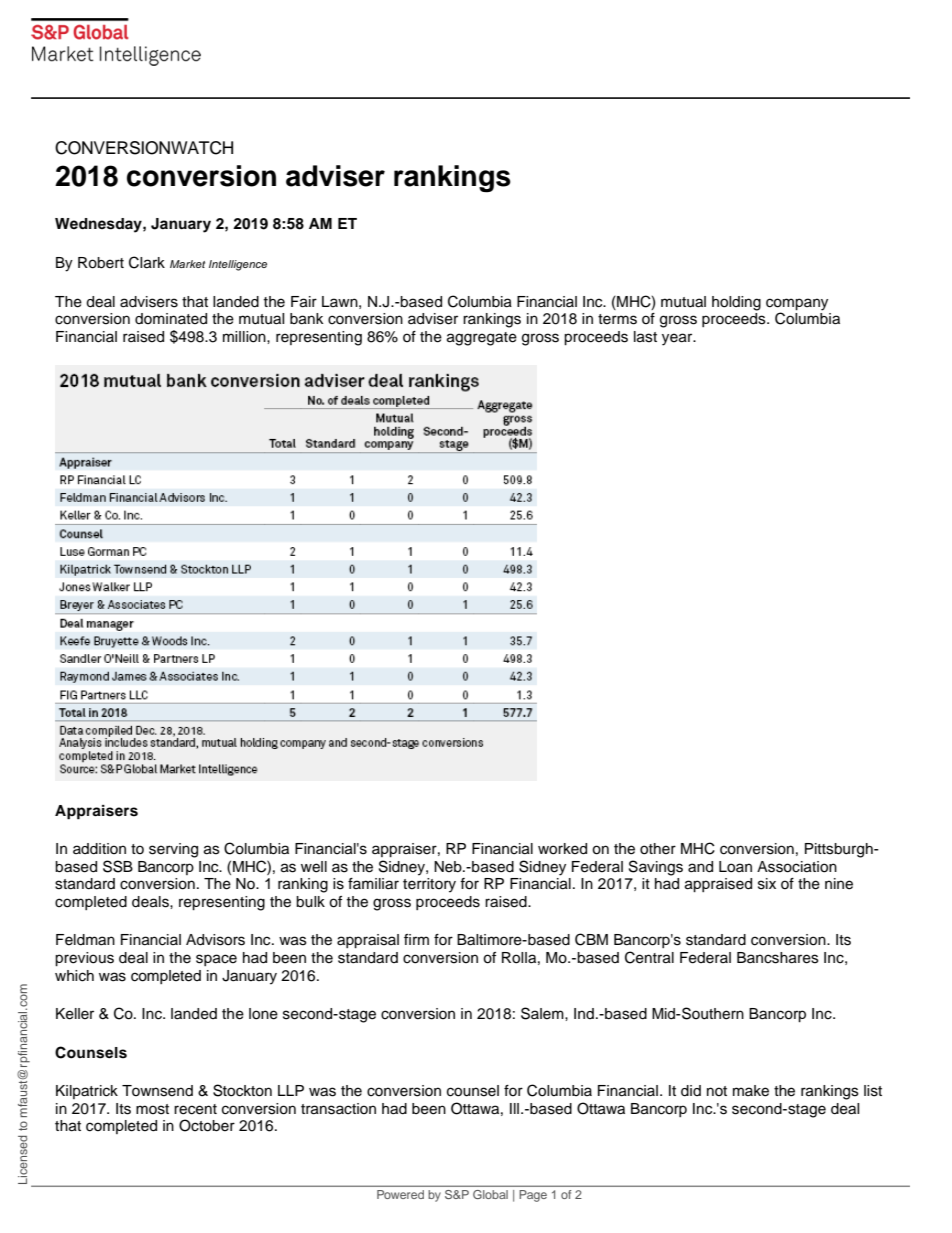 The width and height of the screenshot is (952, 1233). I want to click on last, so click(645, 337).
